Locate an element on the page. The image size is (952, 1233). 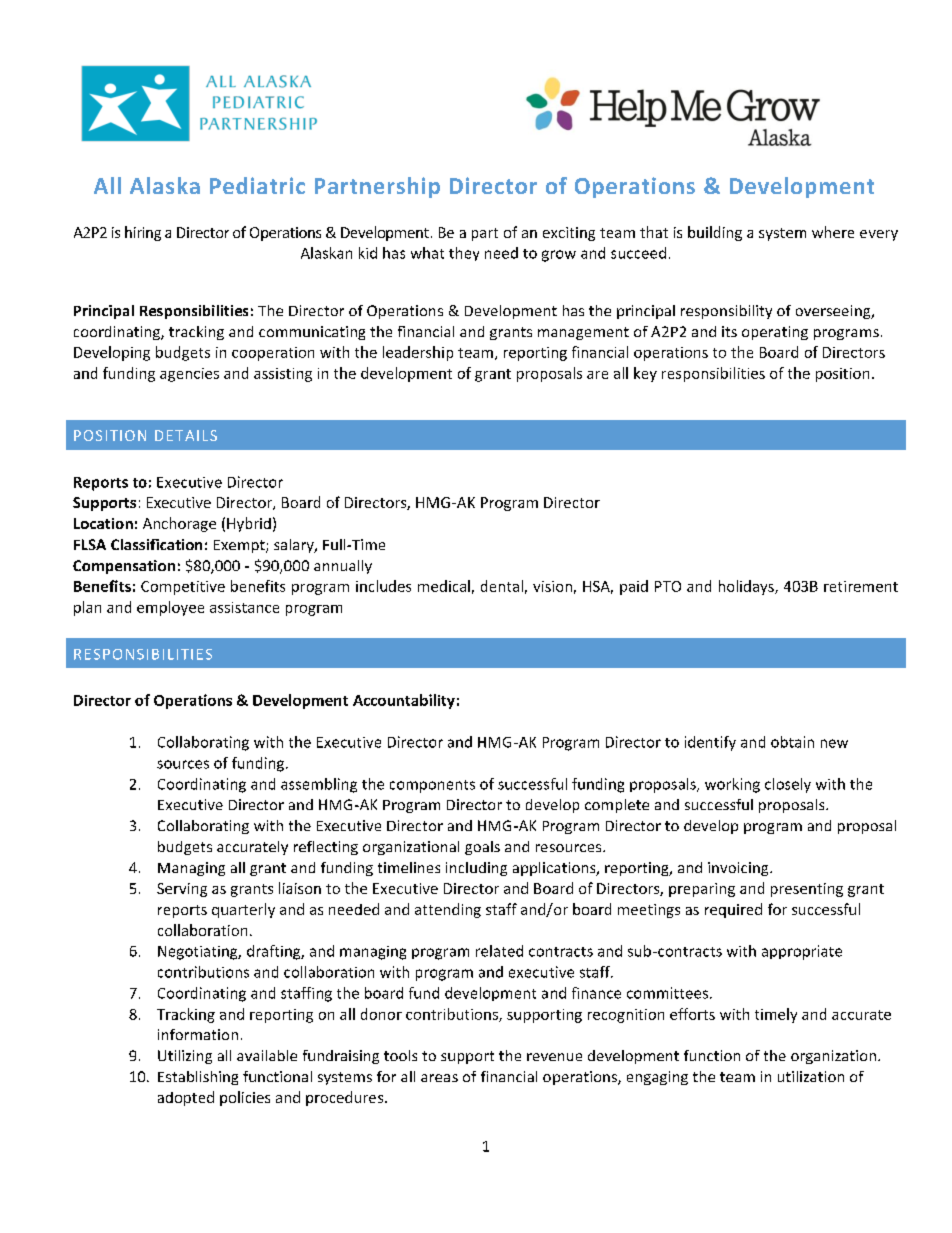
components is located at coordinates (432, 786).
